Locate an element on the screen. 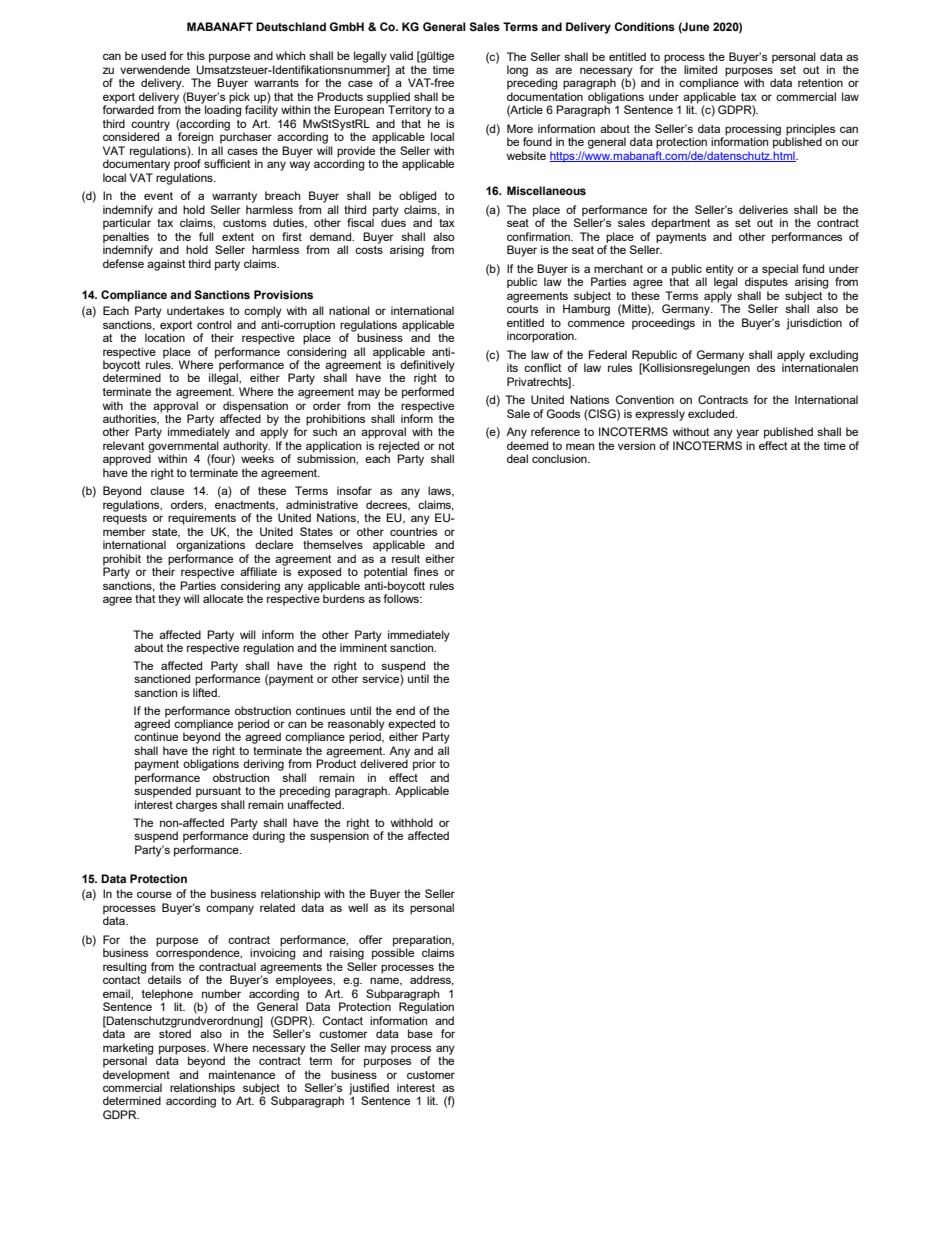 This screenshot has width=952, height=1233. course is located at coordinates (154, 894).
